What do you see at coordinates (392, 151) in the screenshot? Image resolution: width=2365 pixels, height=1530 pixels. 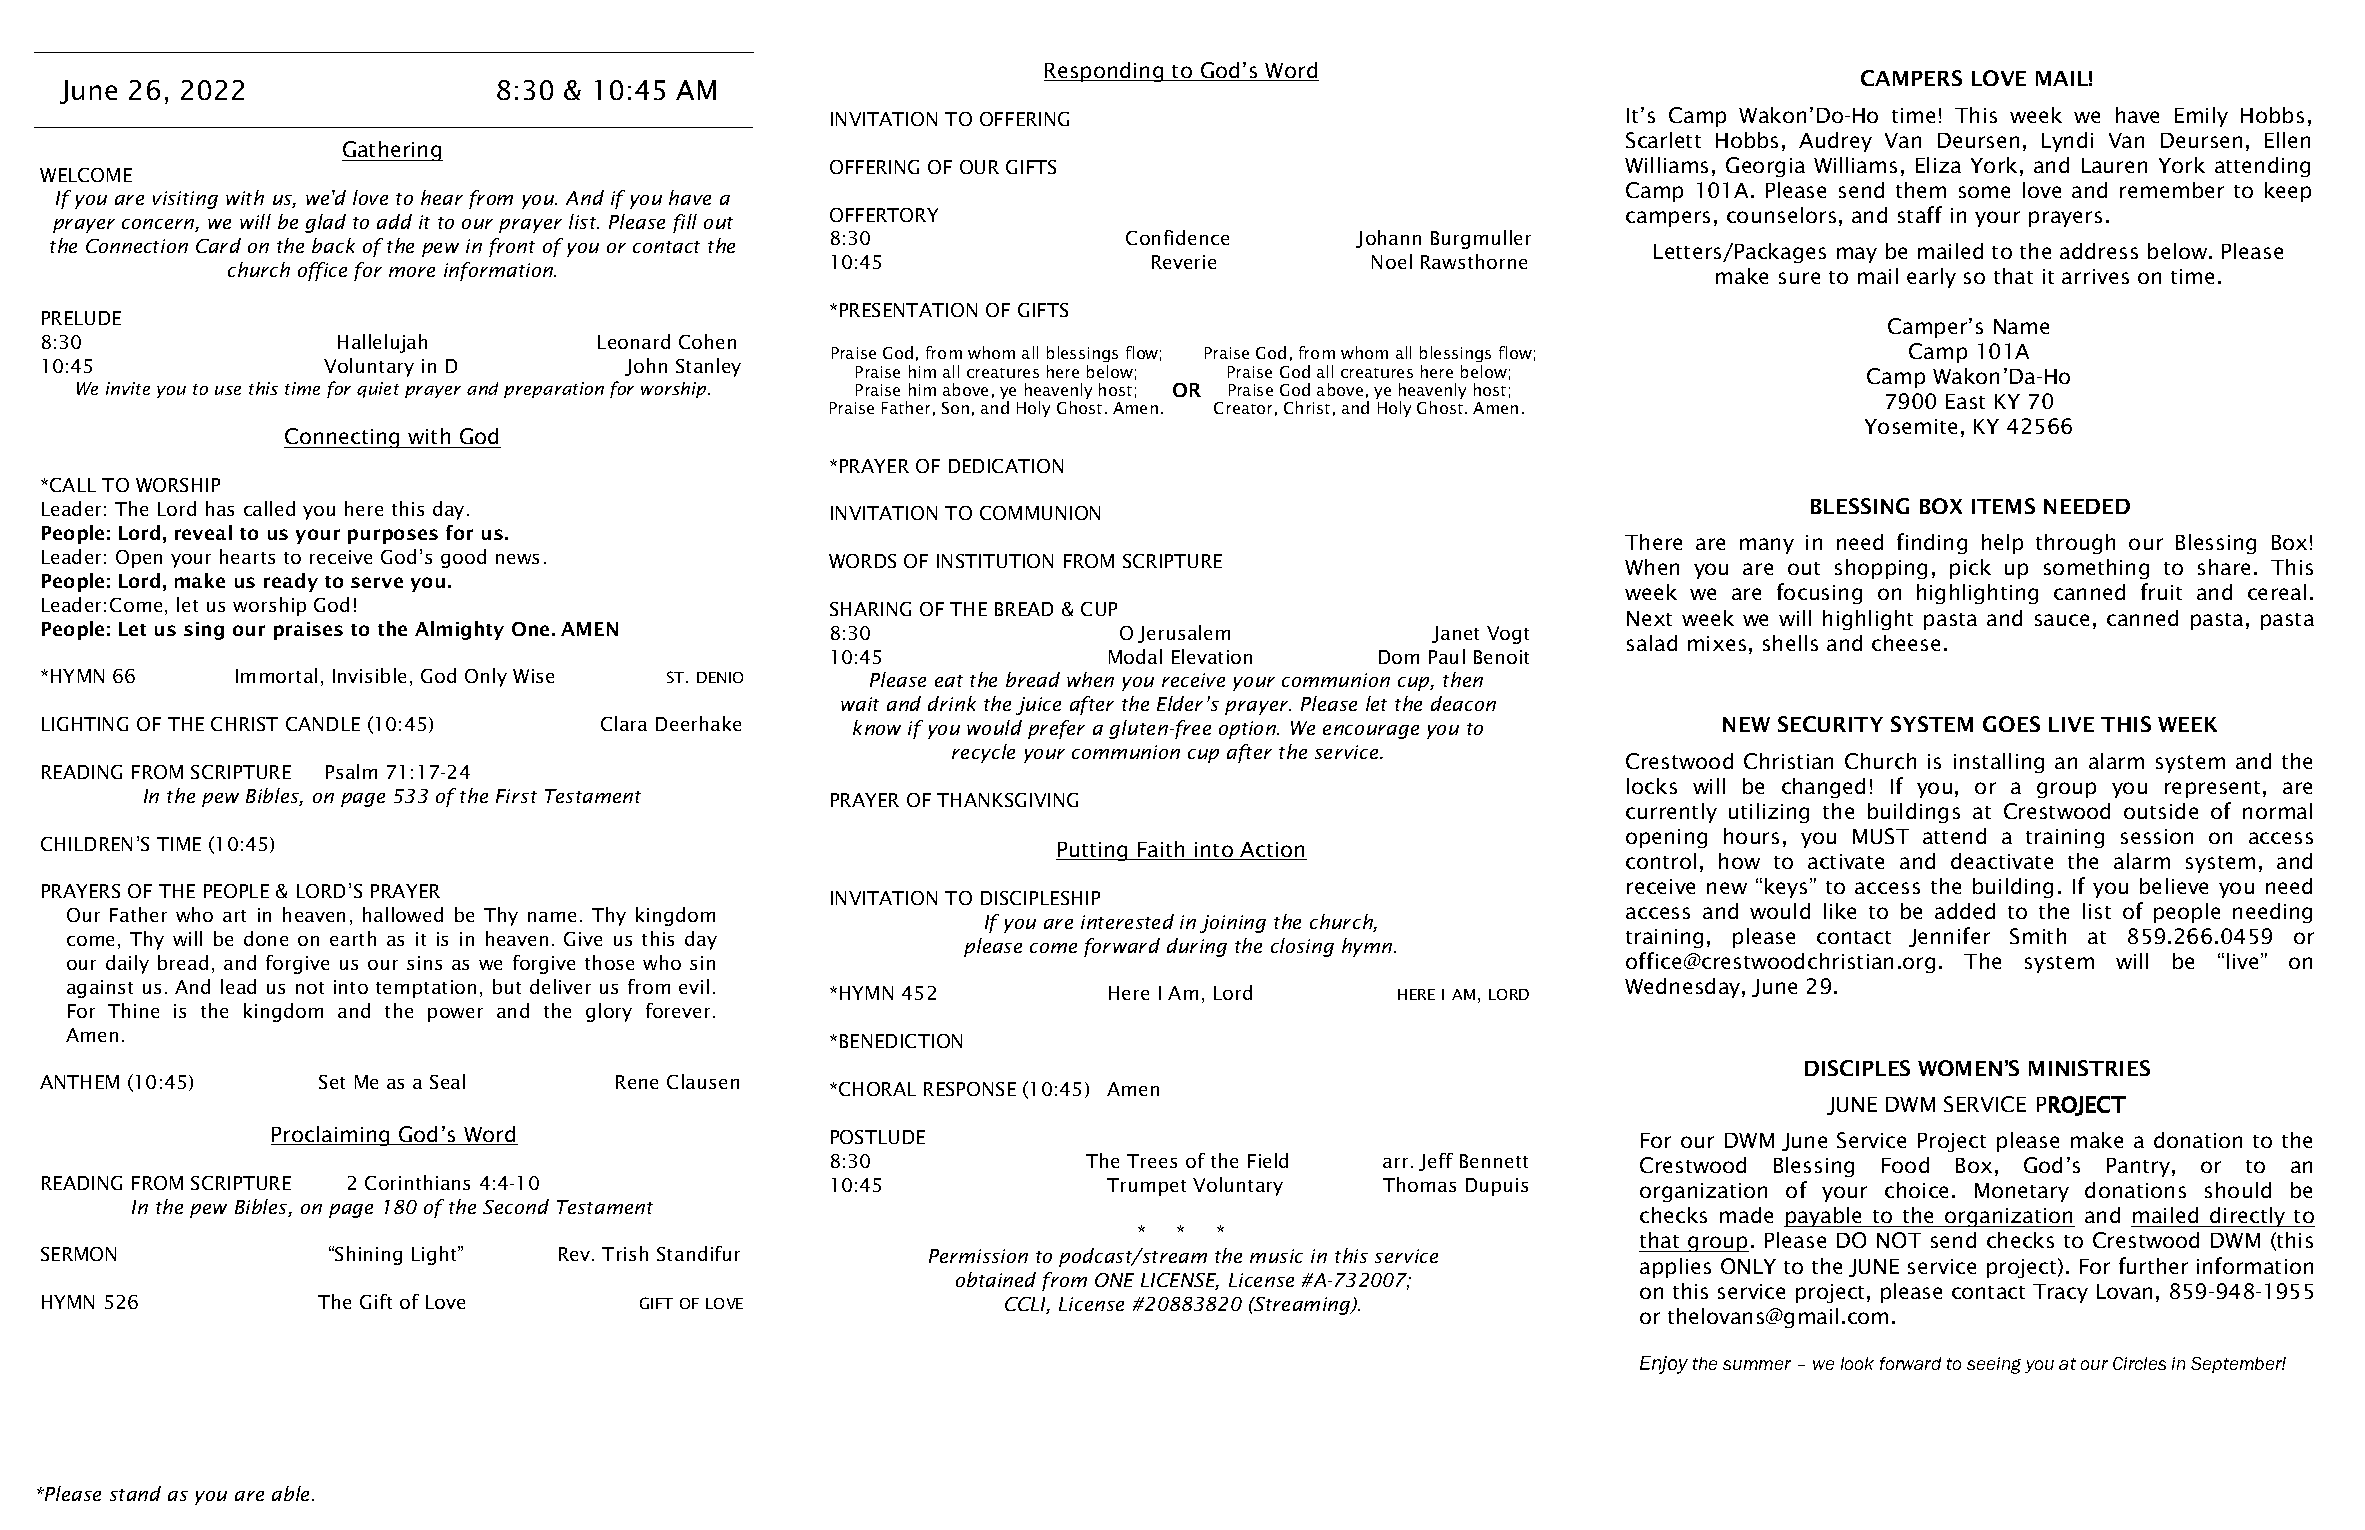 I see `Gathering` at bounding box center [392, 151].
